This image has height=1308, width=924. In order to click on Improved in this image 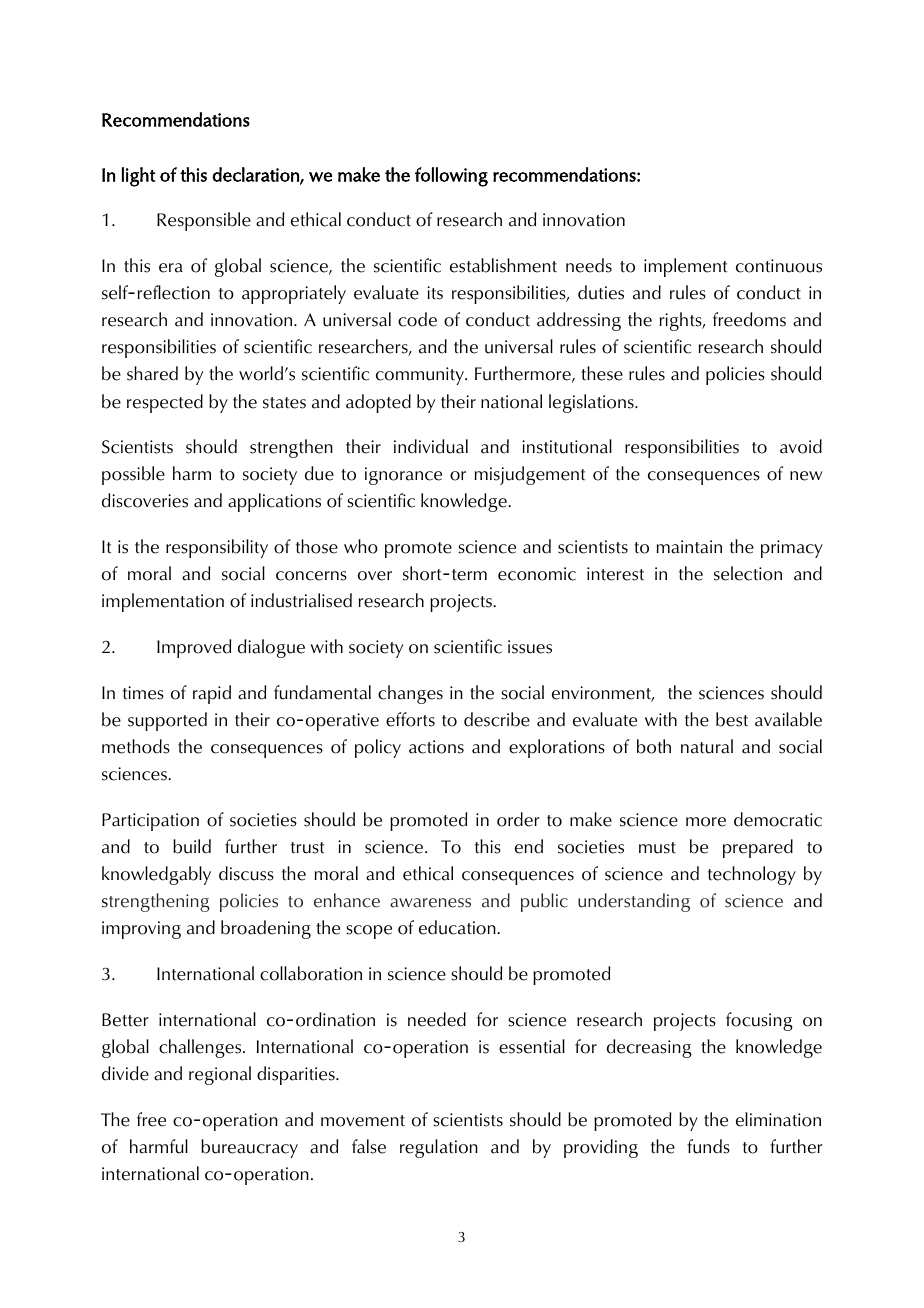, I will do `click(194, 648)`.
